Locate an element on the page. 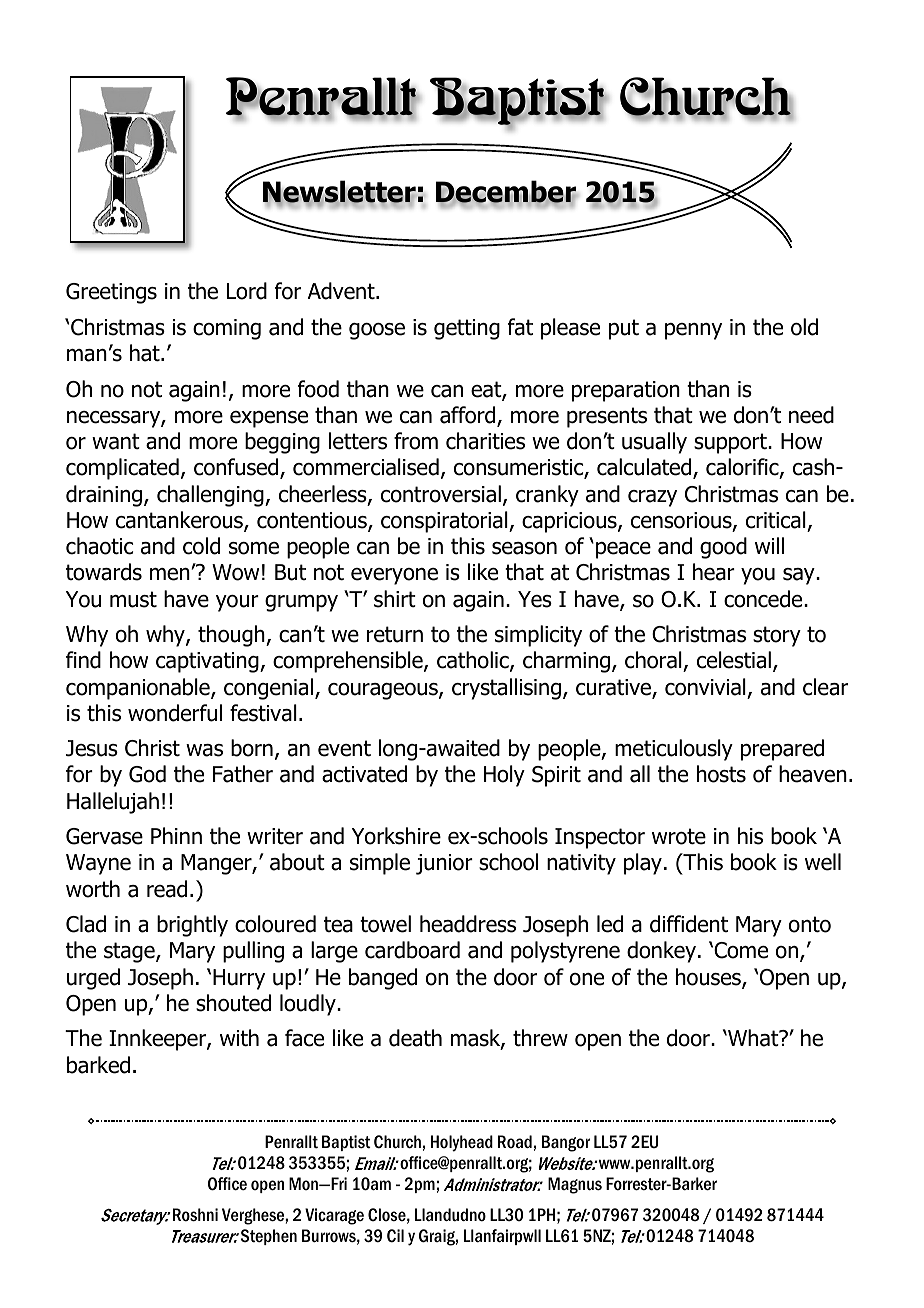 The width and height of the page is (924, 1308). Cil is located at coordinates (395, 1236).
